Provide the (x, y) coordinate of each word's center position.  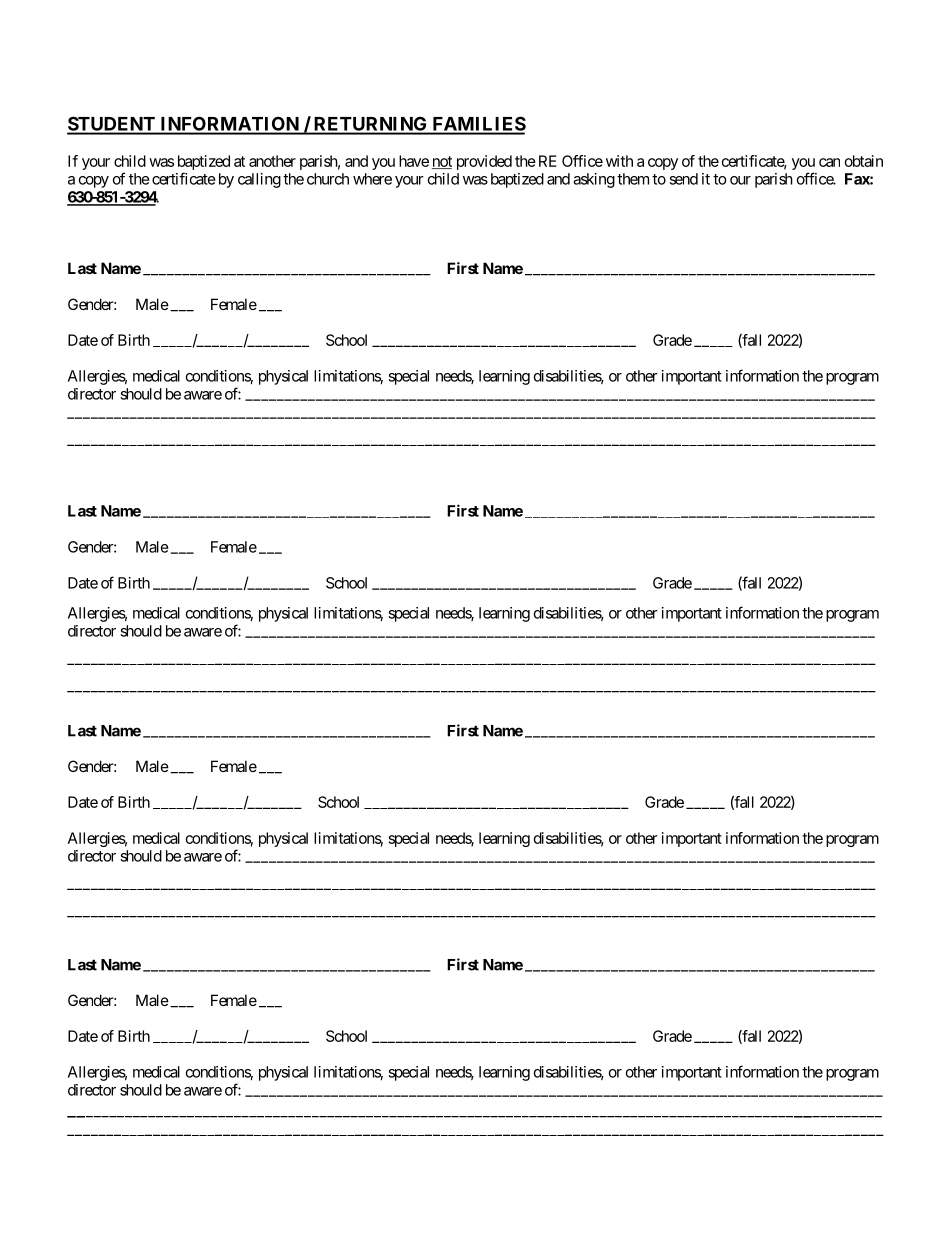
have (414, 161)
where (372, 179)
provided (484, 162)
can (829, 162)
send (683, 179)
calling (259, 180)
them (633, 179)
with (619, 161)
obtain (864, 161)
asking (594, 180)
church (328, 179)
